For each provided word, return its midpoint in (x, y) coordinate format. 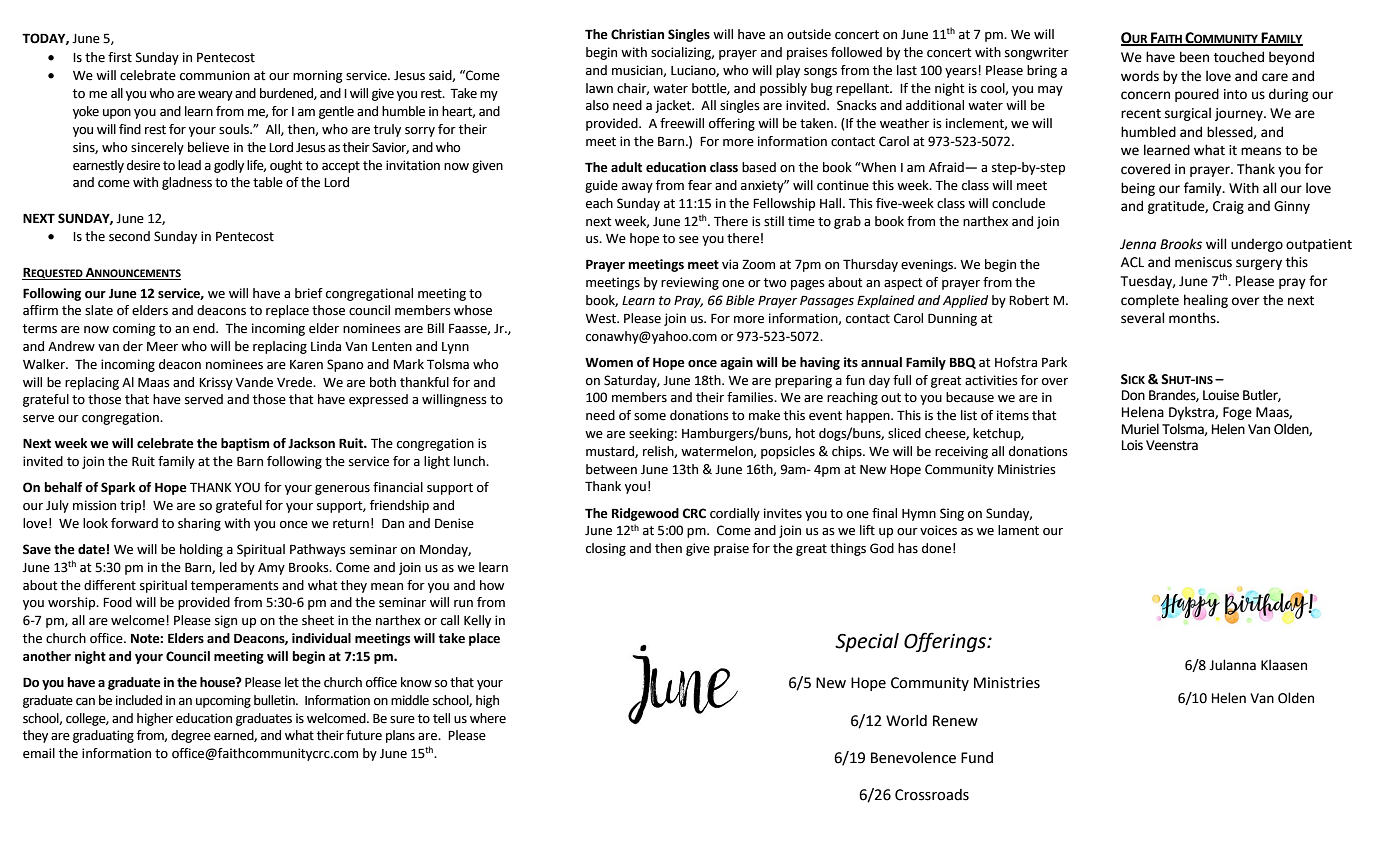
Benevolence (913, 758)
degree (191, 736)
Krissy (216, 383)
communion (215, 75)
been (1194, 57)
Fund (977, 758)
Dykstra (1192, 413)
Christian (637, 34)
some (650, 417)
